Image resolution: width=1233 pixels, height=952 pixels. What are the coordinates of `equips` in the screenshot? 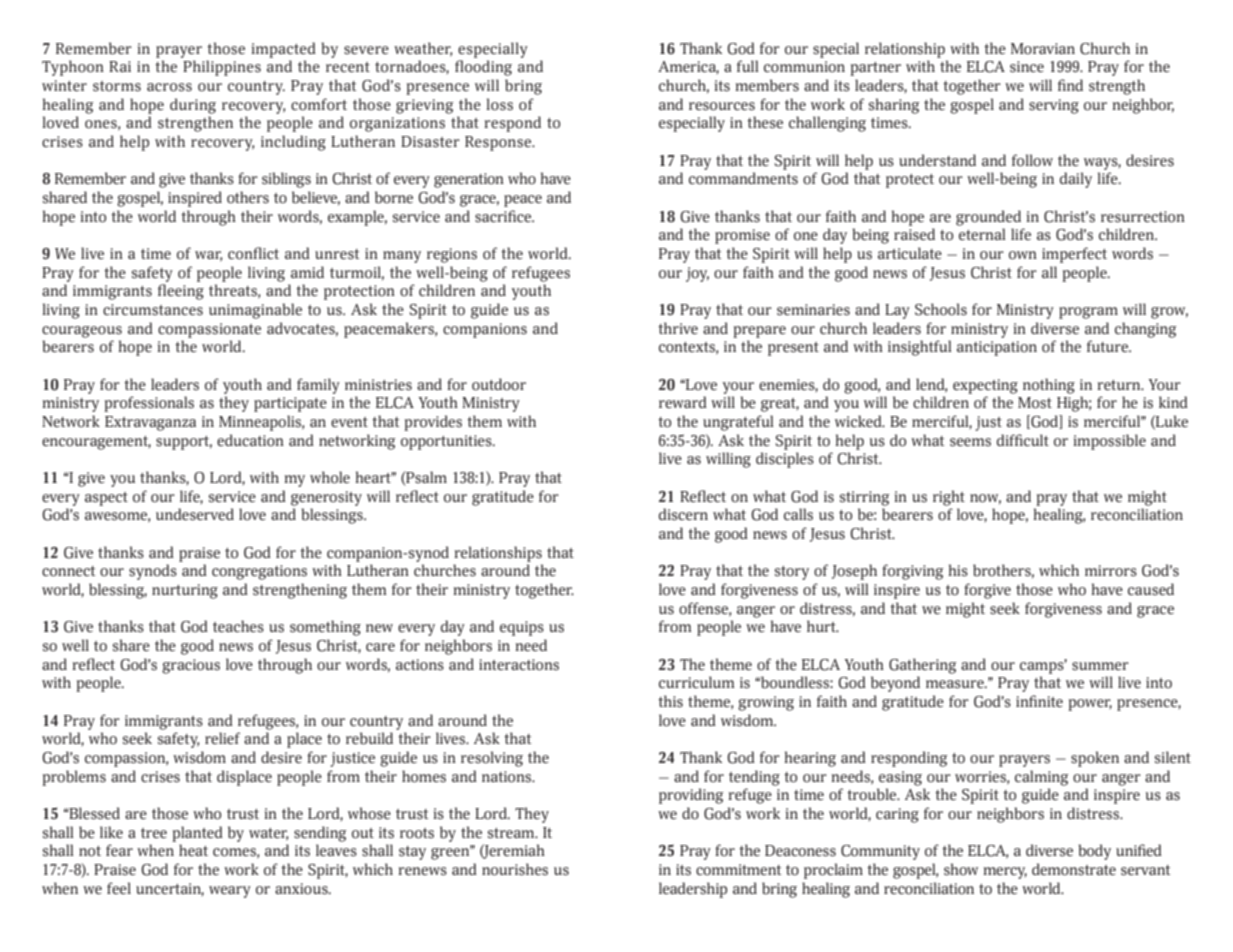 It's located at (522, 628).
